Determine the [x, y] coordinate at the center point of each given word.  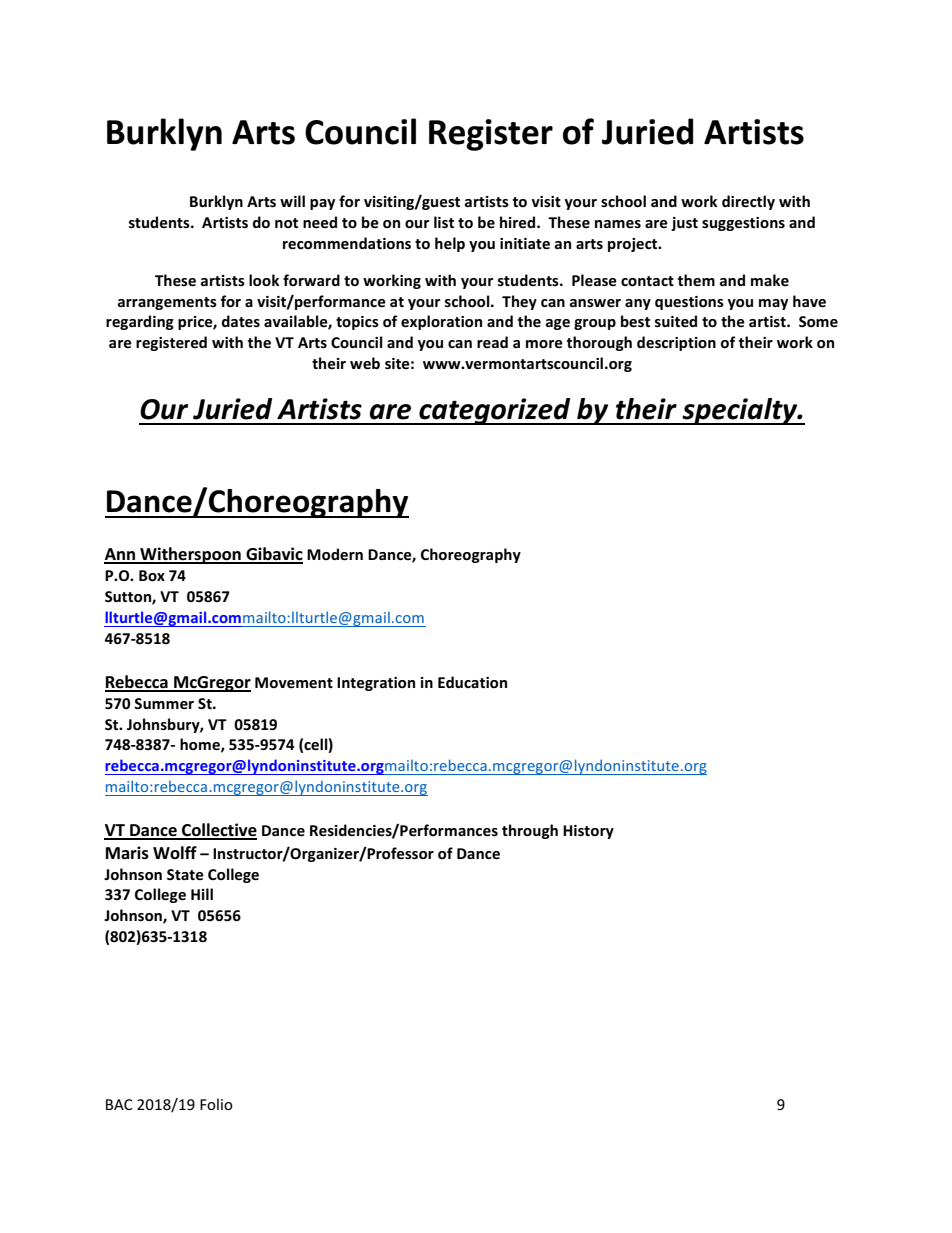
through [530, 831]
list [444, 222]
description [676, 343]
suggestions [743, 224]
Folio [216, 1104]
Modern [335, 554]
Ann [120, 555]
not [286, 223]
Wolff [175, 852]
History [588, 832]
